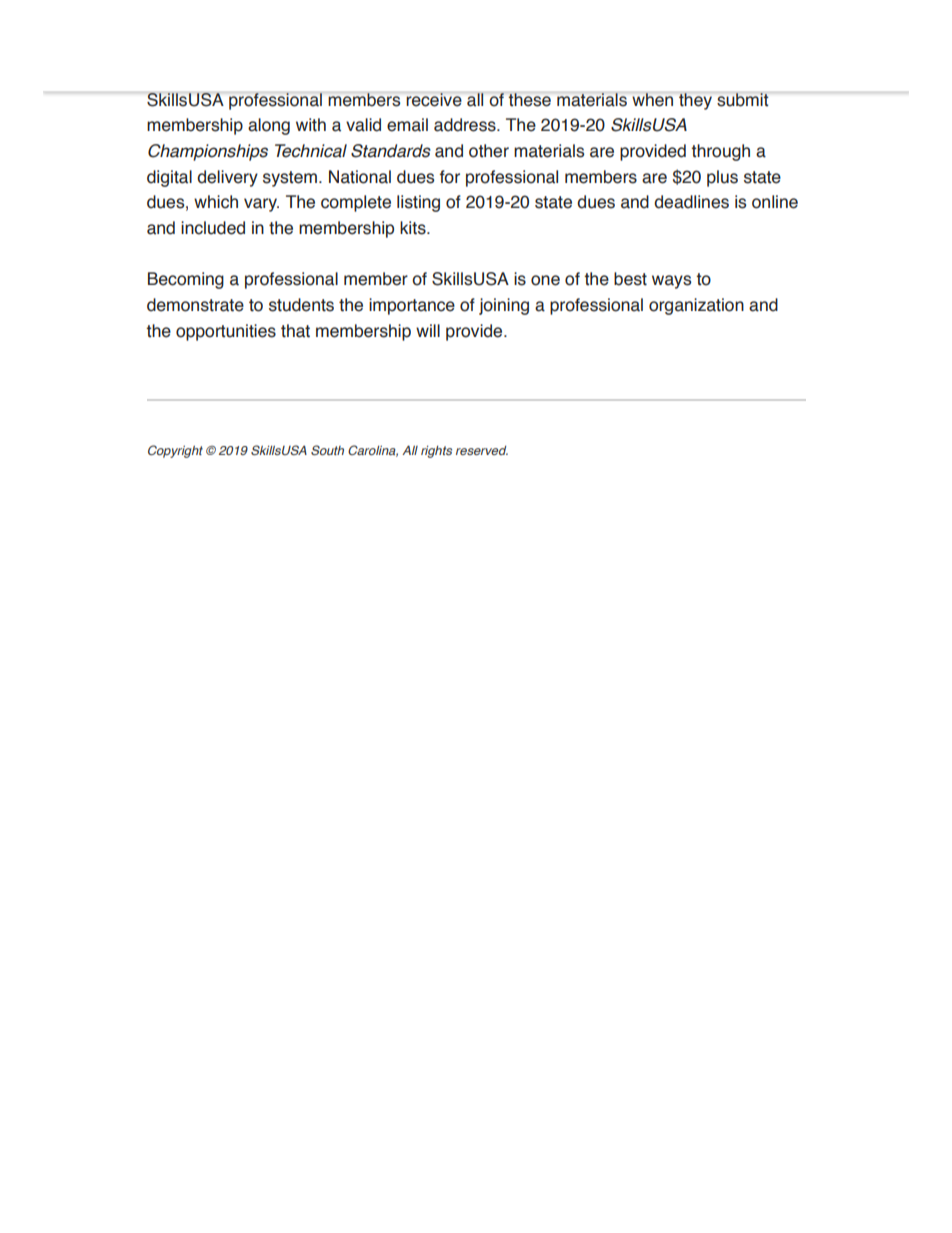  I want to click on listing, so click(418, 203).
